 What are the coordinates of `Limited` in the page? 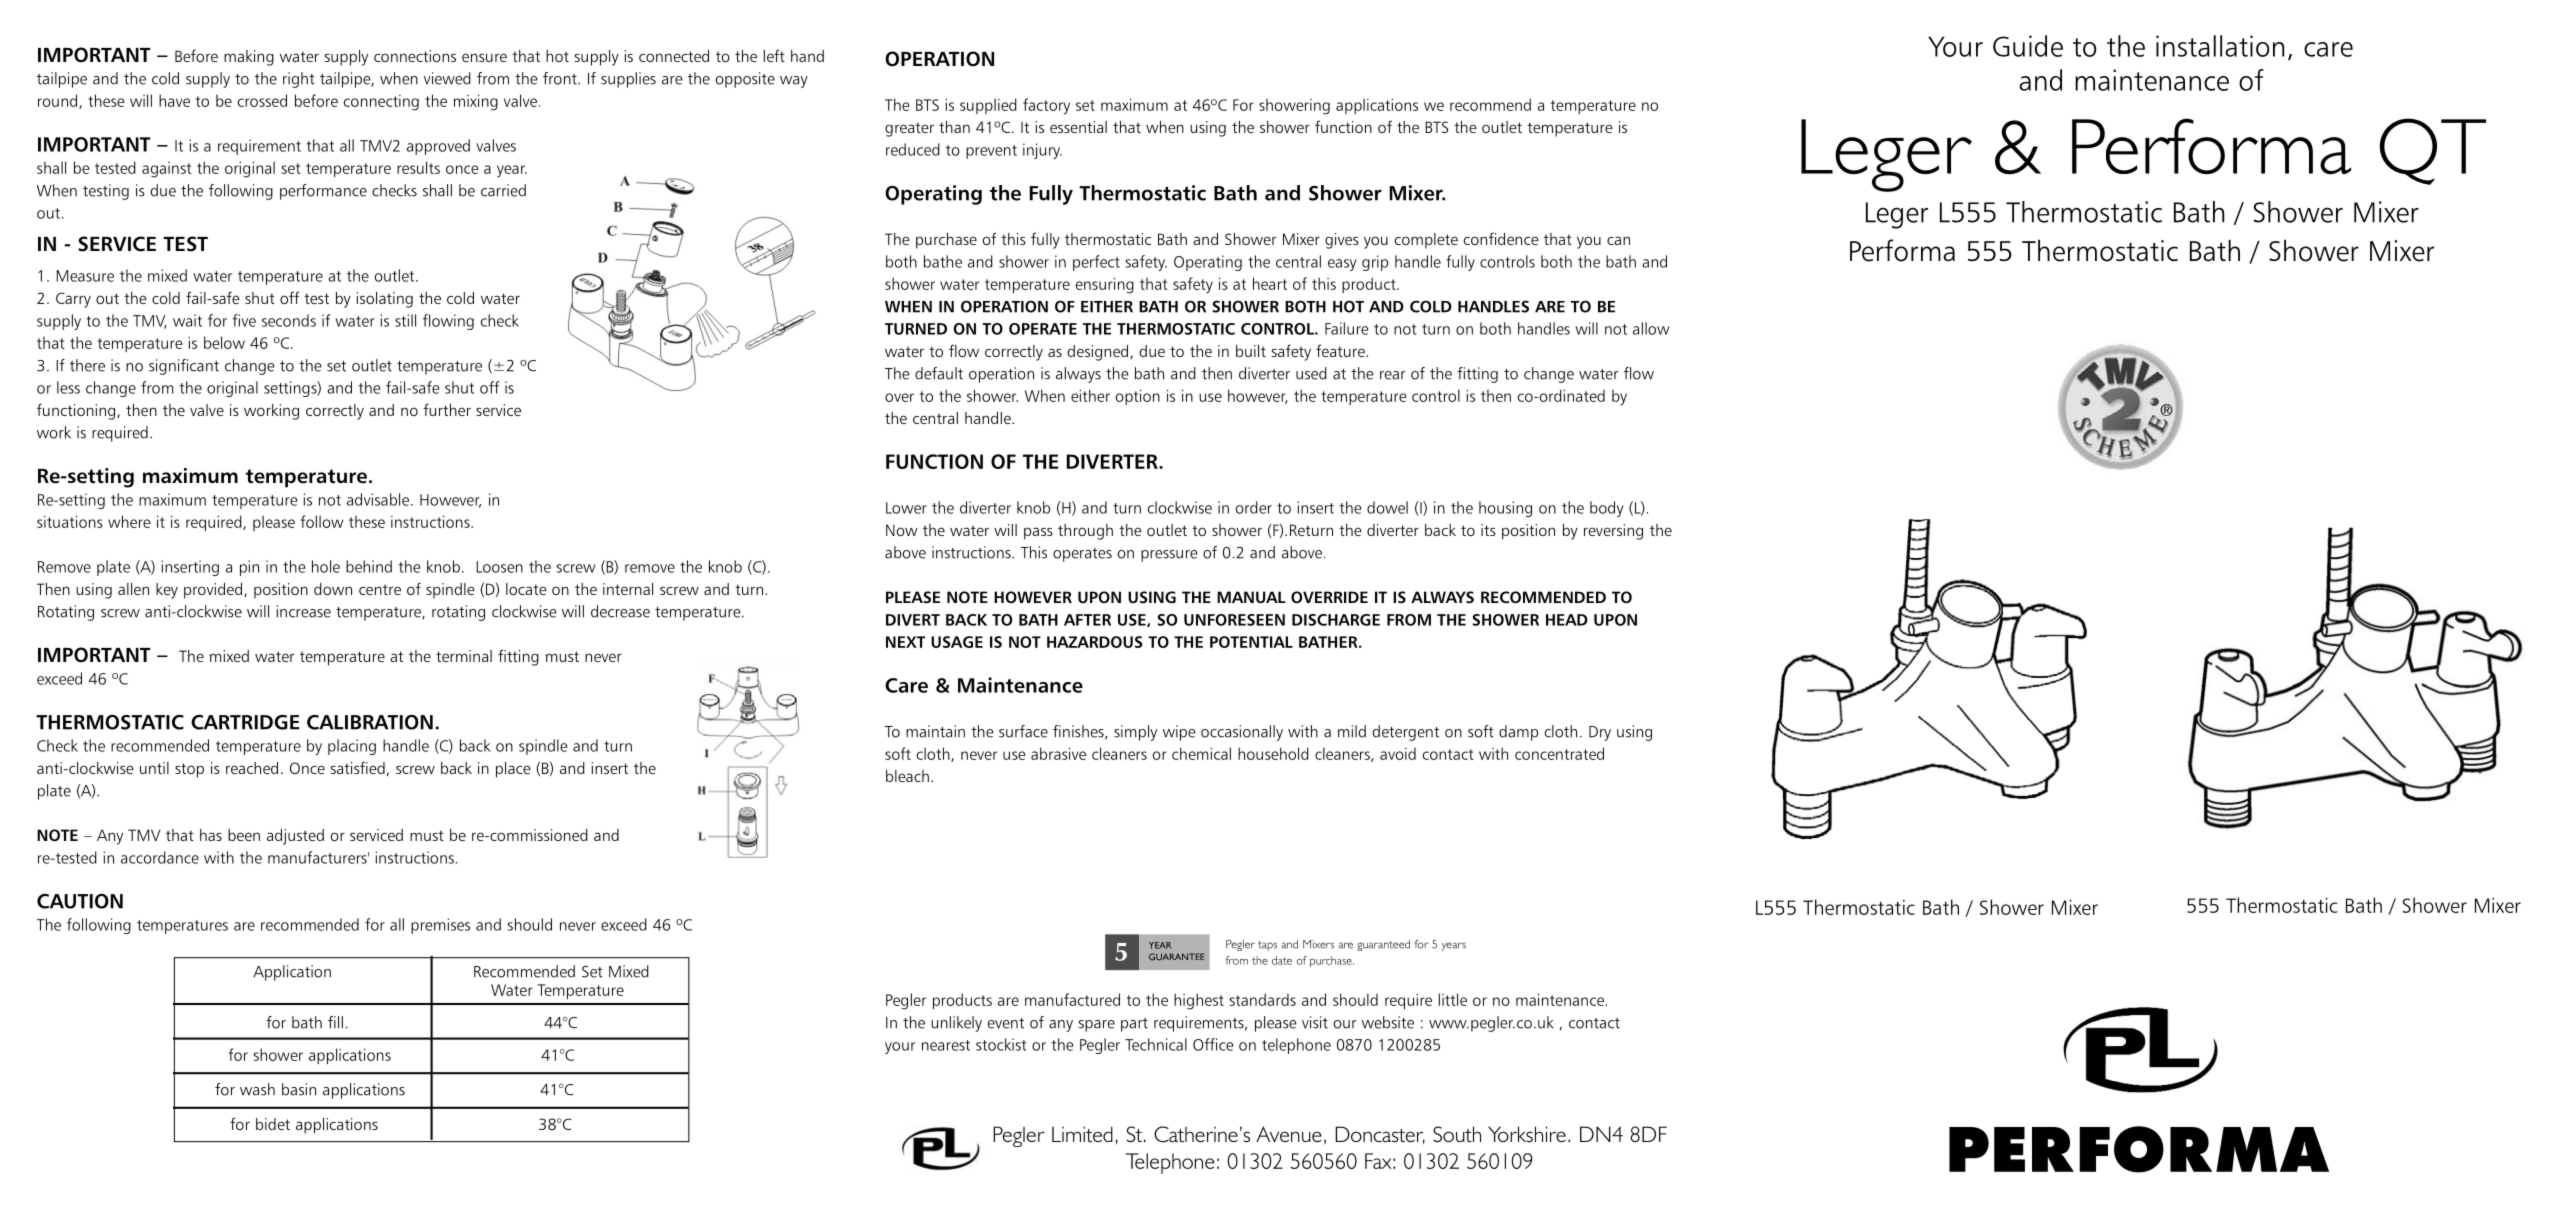 It's located at (1082, 1134).
